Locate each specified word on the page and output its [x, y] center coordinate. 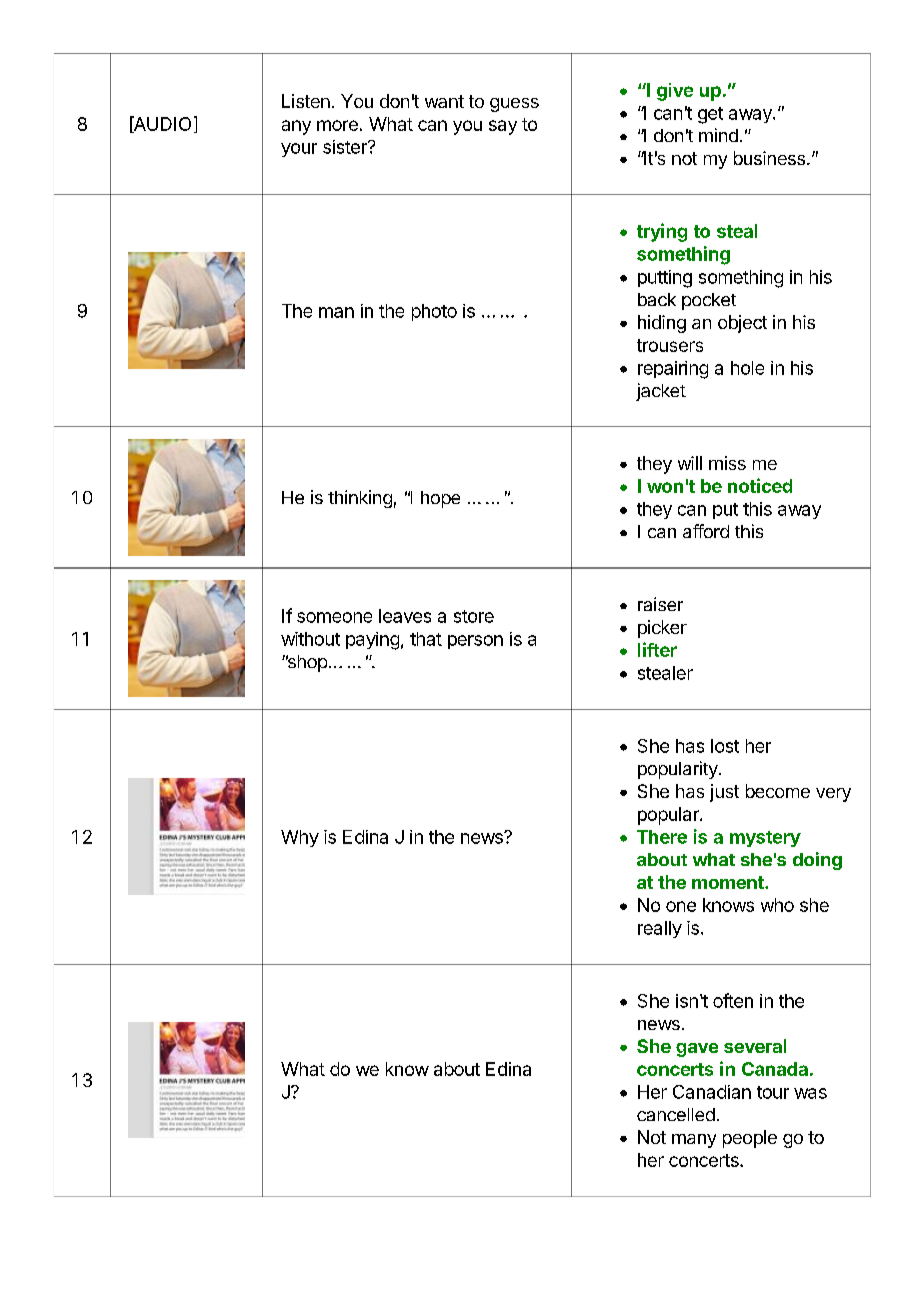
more [337, 125]
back [657, 299]
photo [434, 312]
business [769, 158]
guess [514, 105]
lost [725, 746]
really [660, 929]
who [777, 905]
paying [372, 641]
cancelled [676, 1114]
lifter [657, 649]
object [742, 324]
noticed [760, 485]
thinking [360, 499]
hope [440, 499]
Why [300, 838]
